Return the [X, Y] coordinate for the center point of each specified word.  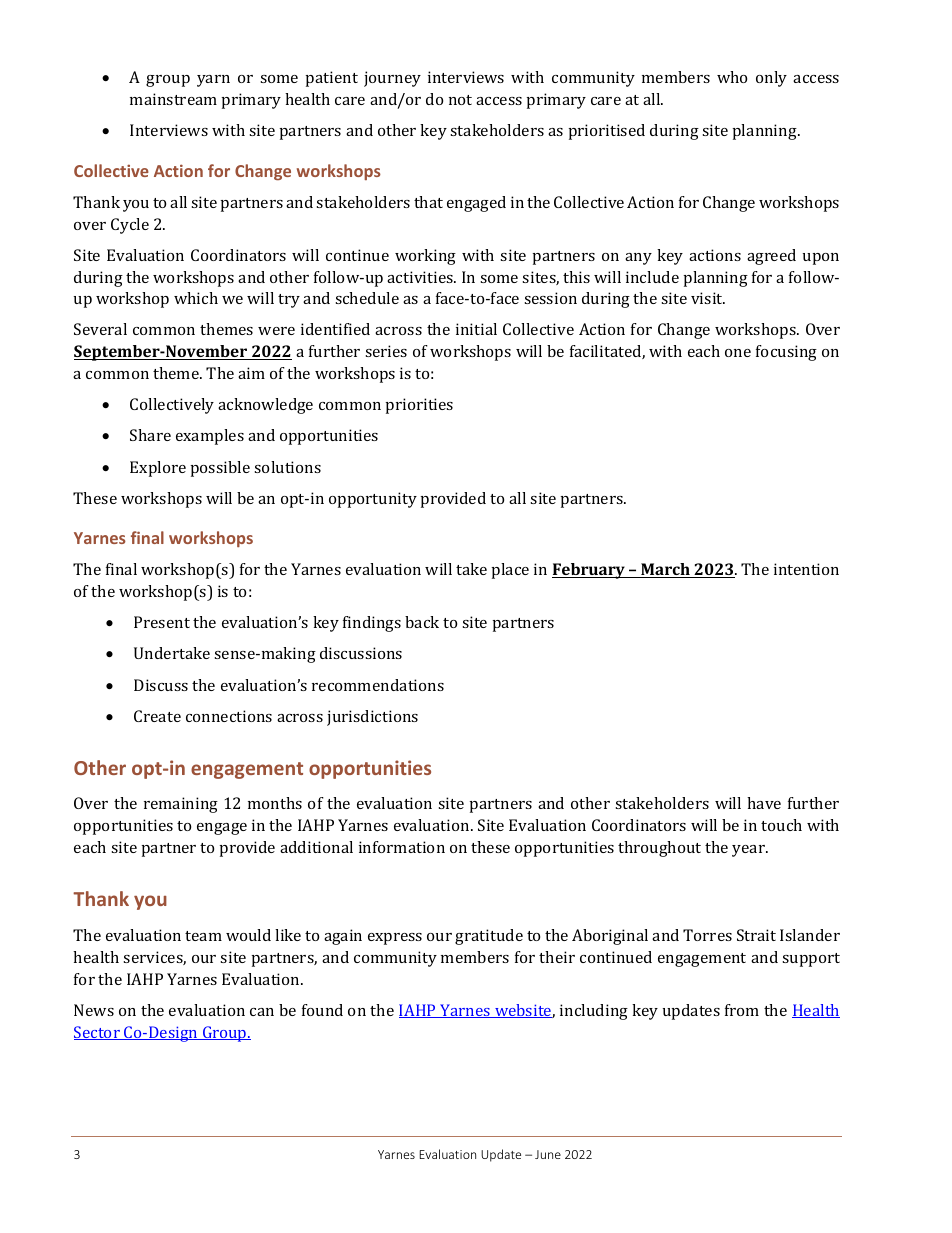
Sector [98, 1033]
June [548, 1154]
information [402, 847]
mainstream [173, 99]
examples [210, 437]
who [732, 77]
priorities [419, 406]
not [460, 100]
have [764, 803]
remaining [181, 805]
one [738, 353]
